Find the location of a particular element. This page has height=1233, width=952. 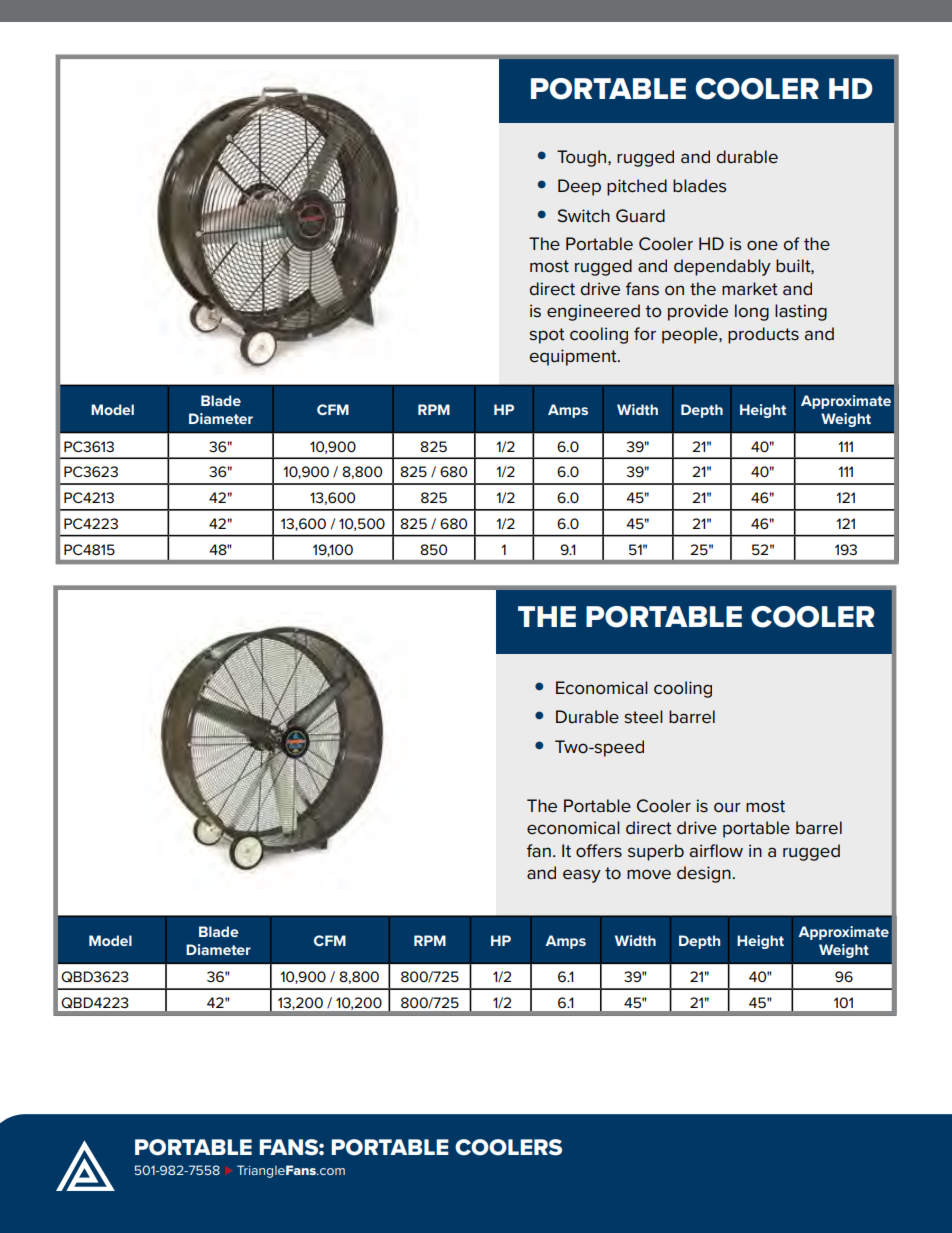

Deep is located at coordinates (579, 187).
